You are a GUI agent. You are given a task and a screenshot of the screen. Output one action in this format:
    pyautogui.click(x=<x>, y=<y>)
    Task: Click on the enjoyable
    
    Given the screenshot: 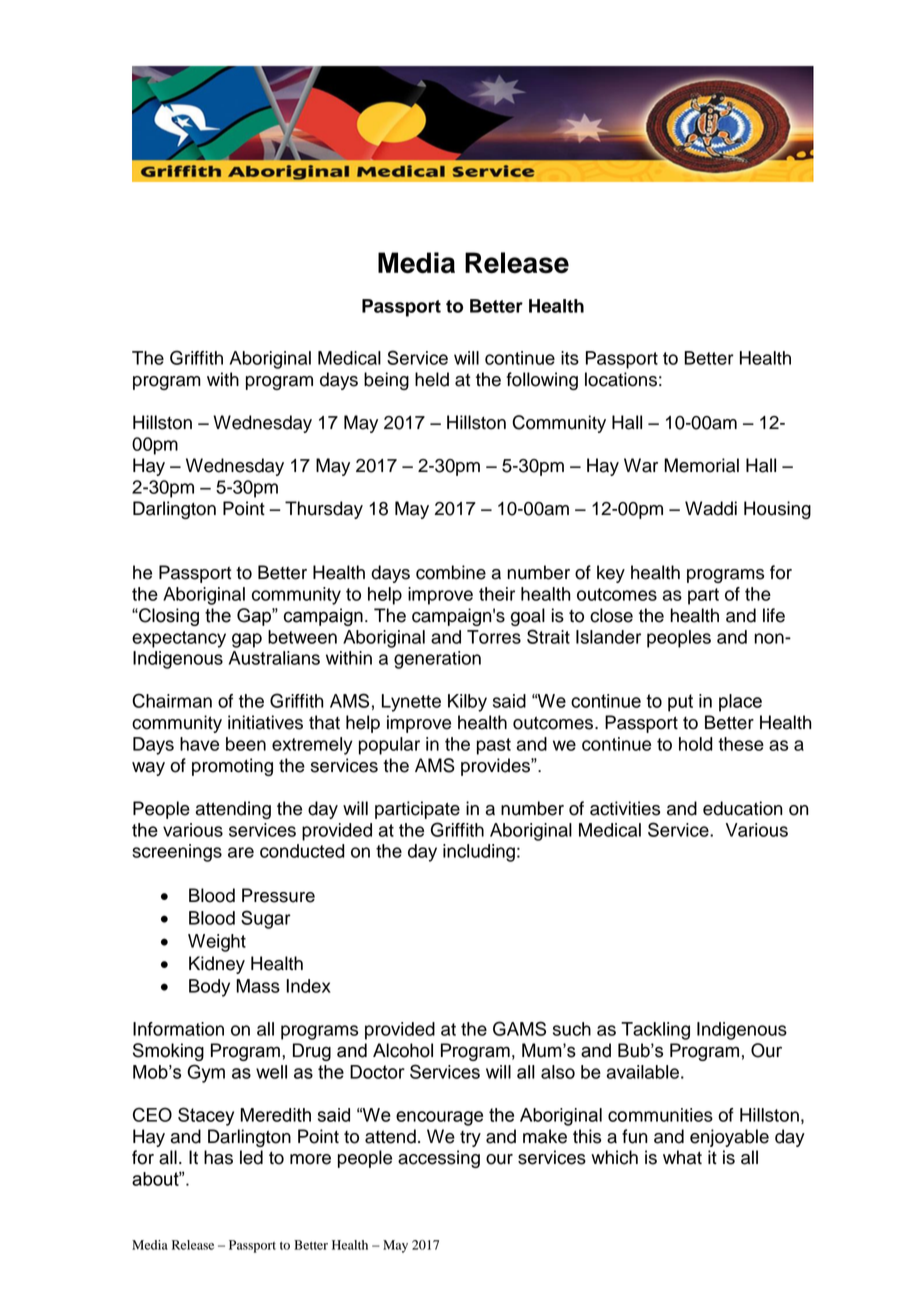 What is the action you would take?
    pyautogui.click(x=729, y=1138)
